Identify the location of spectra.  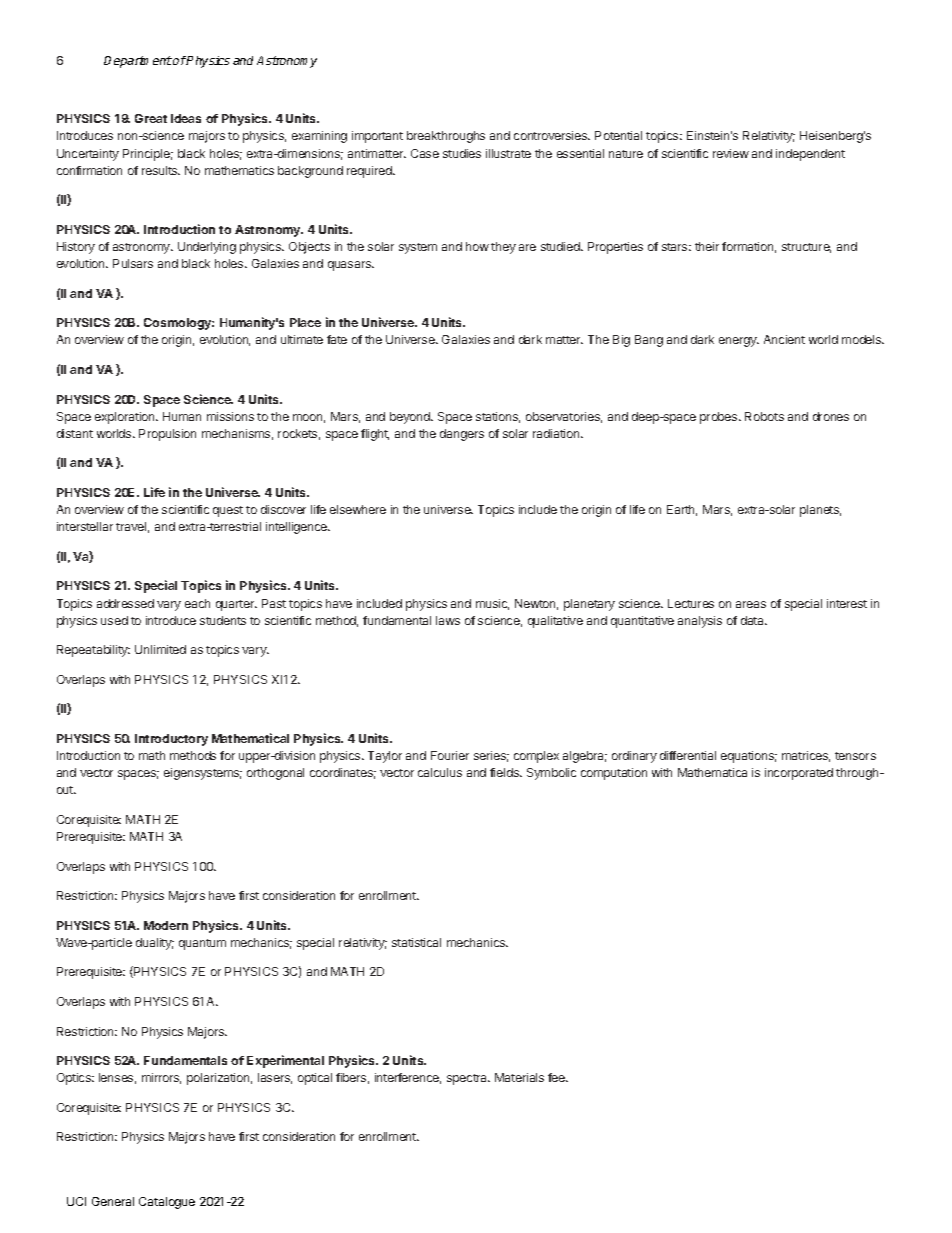
(468, 1079).
